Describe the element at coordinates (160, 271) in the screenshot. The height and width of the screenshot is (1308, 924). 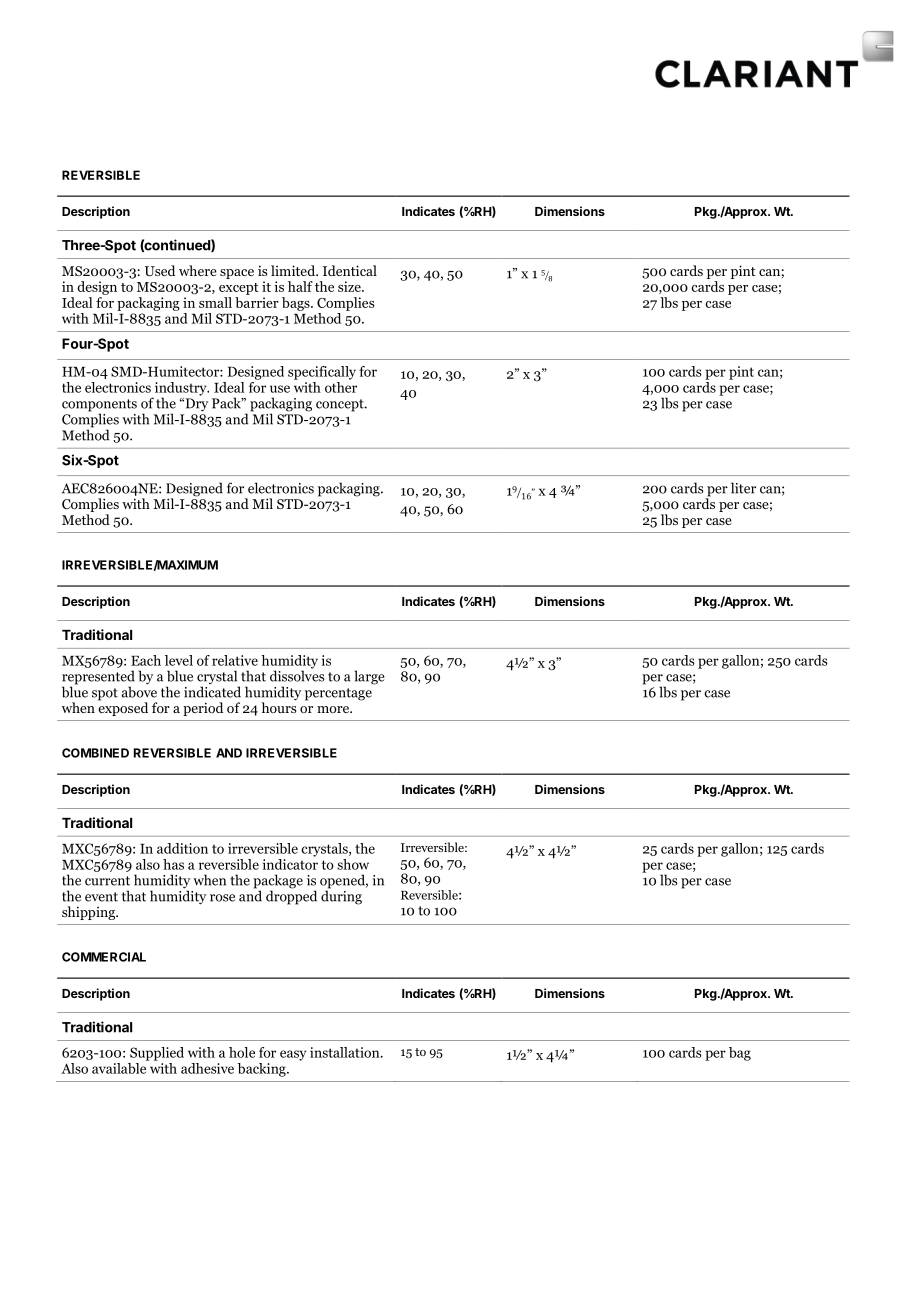
I see `Used` at that location.
